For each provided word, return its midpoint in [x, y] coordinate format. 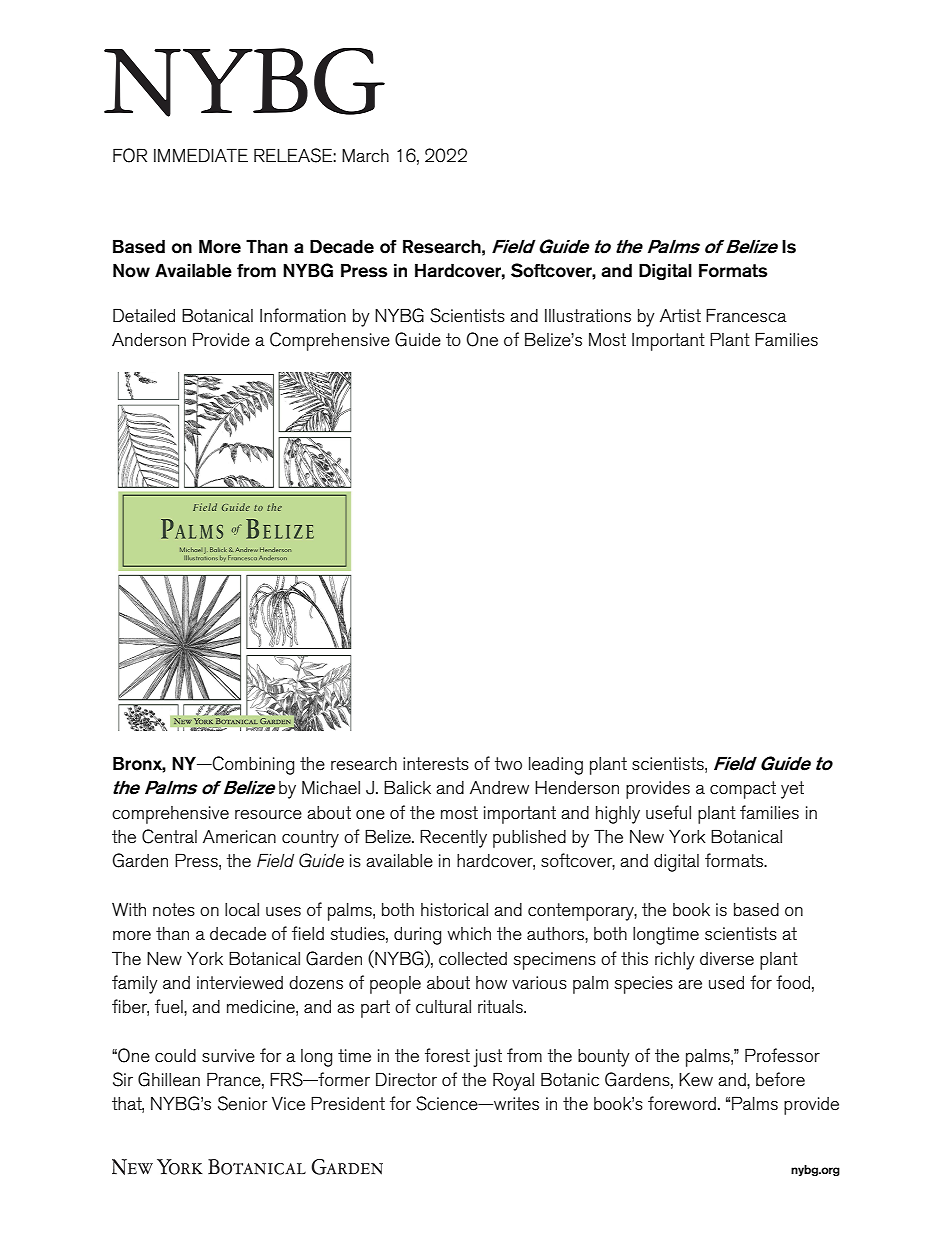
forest [447, 1055]
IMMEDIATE [201, 155]
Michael [331, 787]
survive [228, 1056]
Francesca [746, 315]
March [365, 155]
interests [436, 764]
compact [743, 790]
